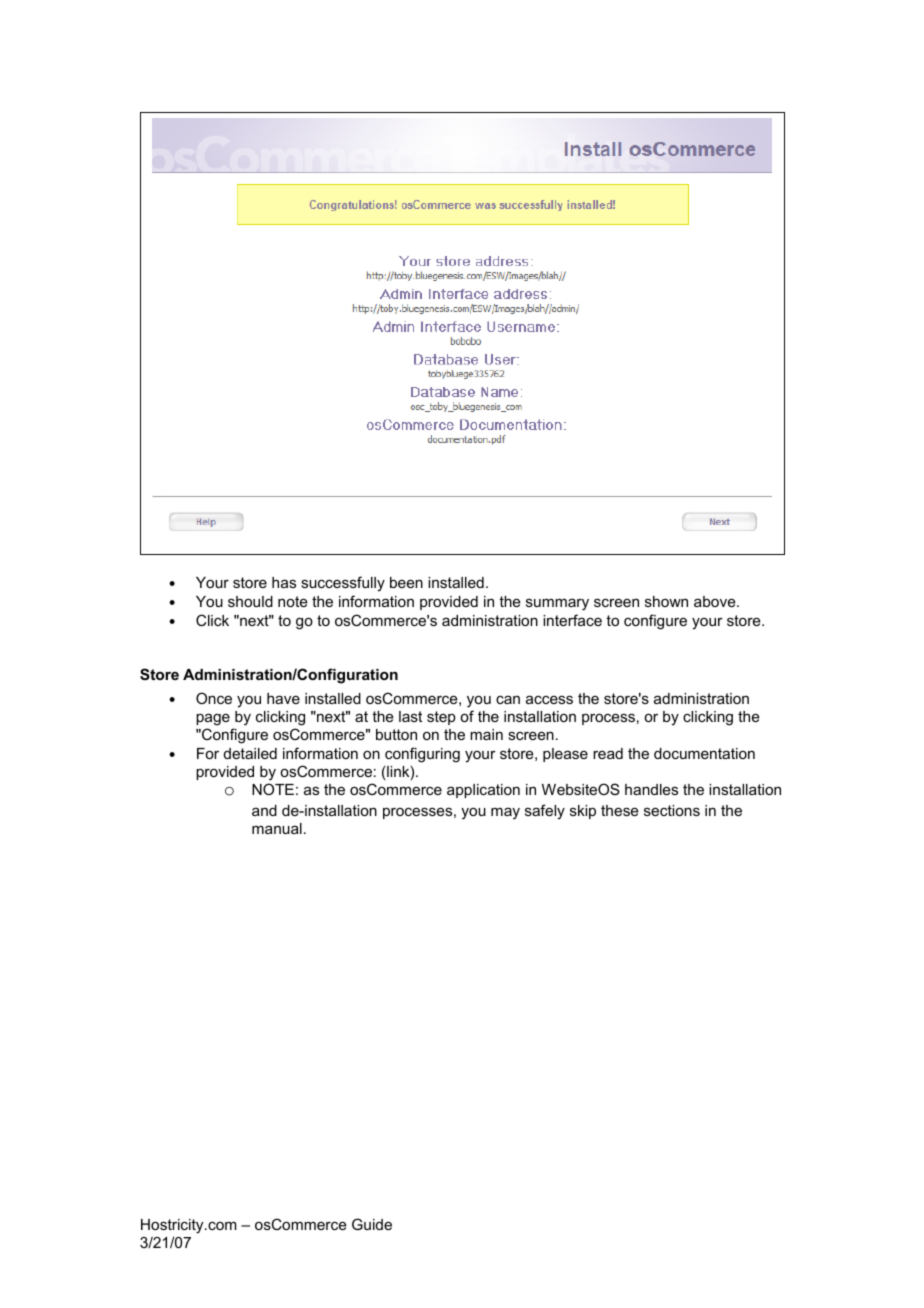  Describe the element at coordinates (406, 582) in the screenshot. I see `been` at that location.
